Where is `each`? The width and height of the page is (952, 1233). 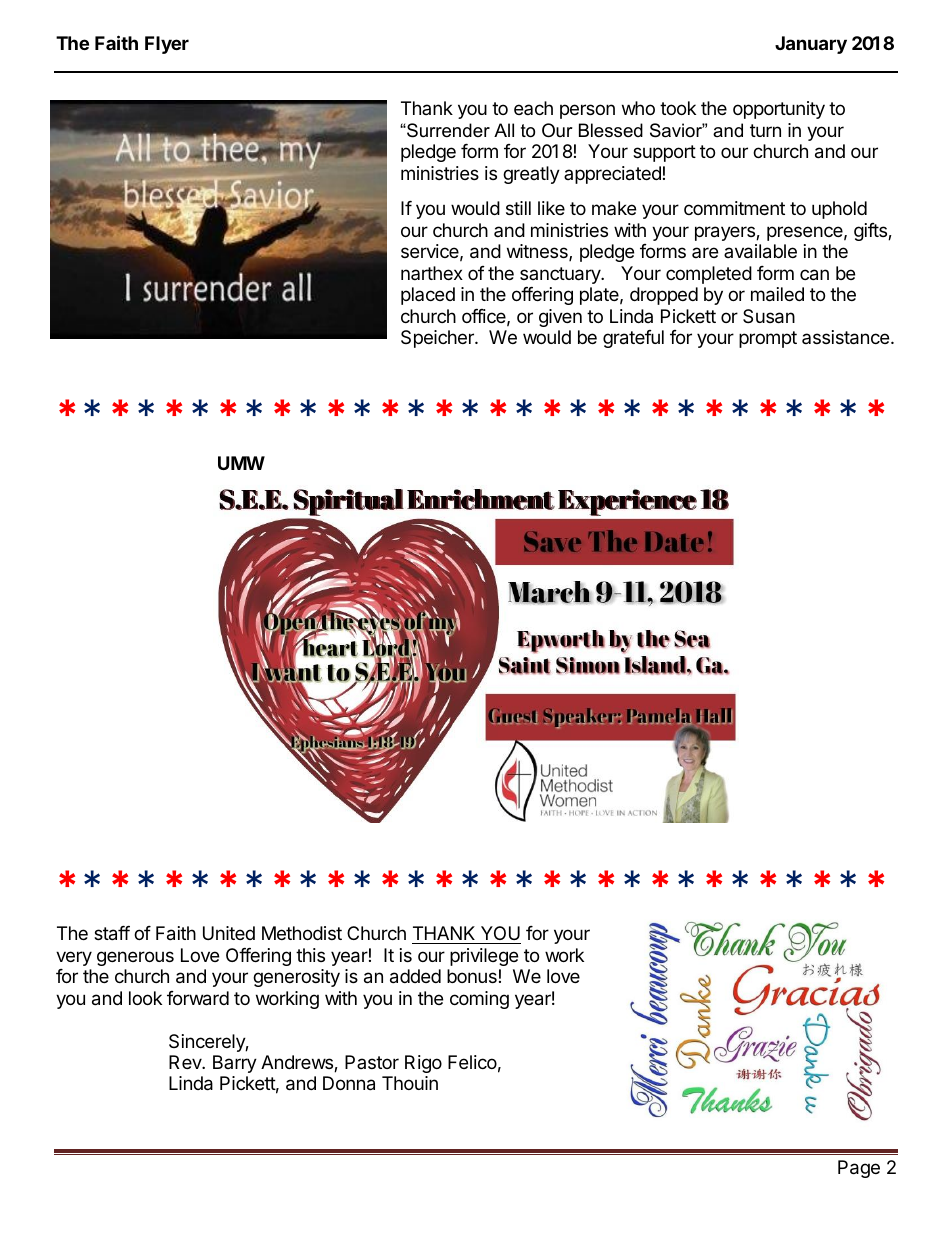 each is located at coordinates (533, 108).
